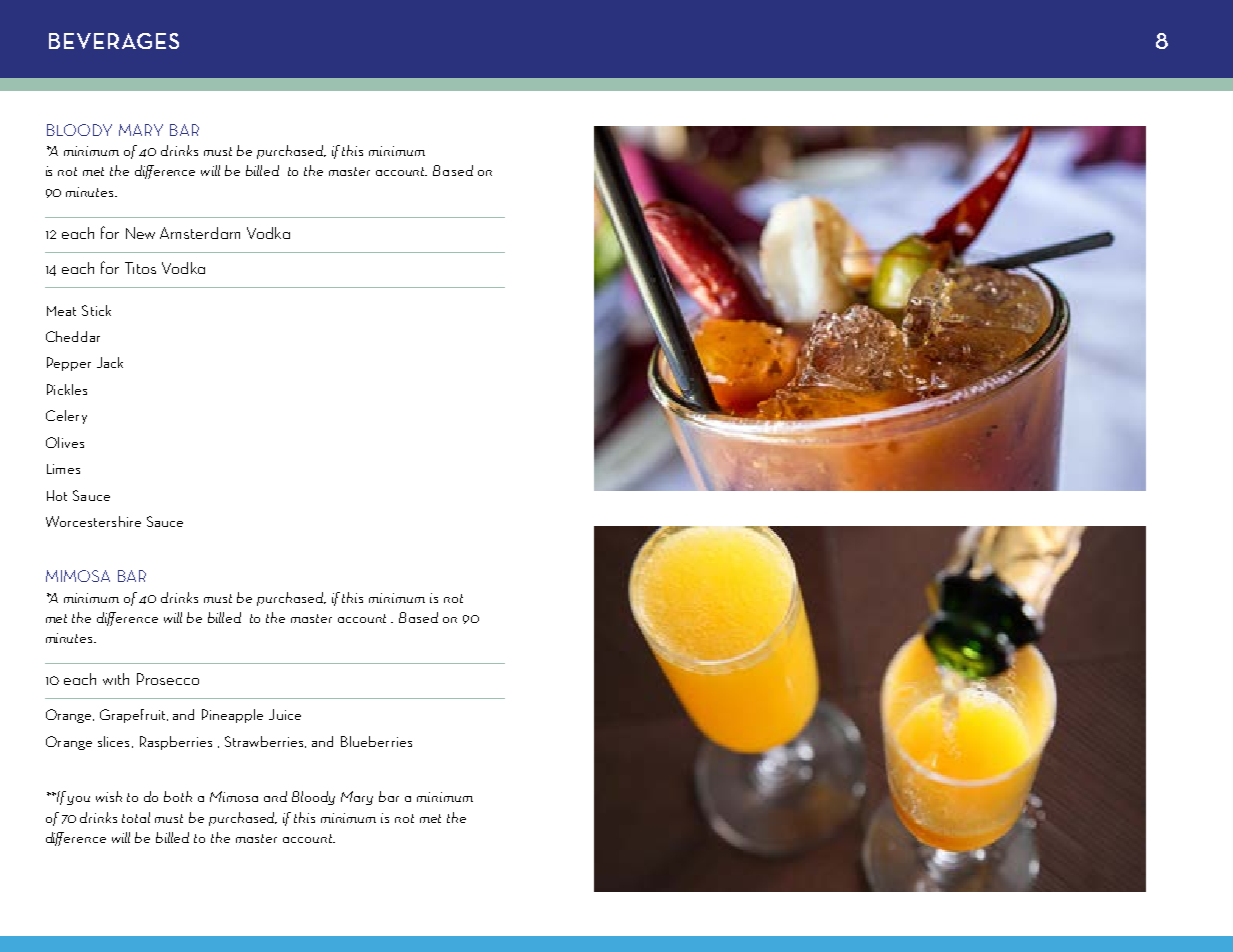  I want to click on New, so click(140, 233).
